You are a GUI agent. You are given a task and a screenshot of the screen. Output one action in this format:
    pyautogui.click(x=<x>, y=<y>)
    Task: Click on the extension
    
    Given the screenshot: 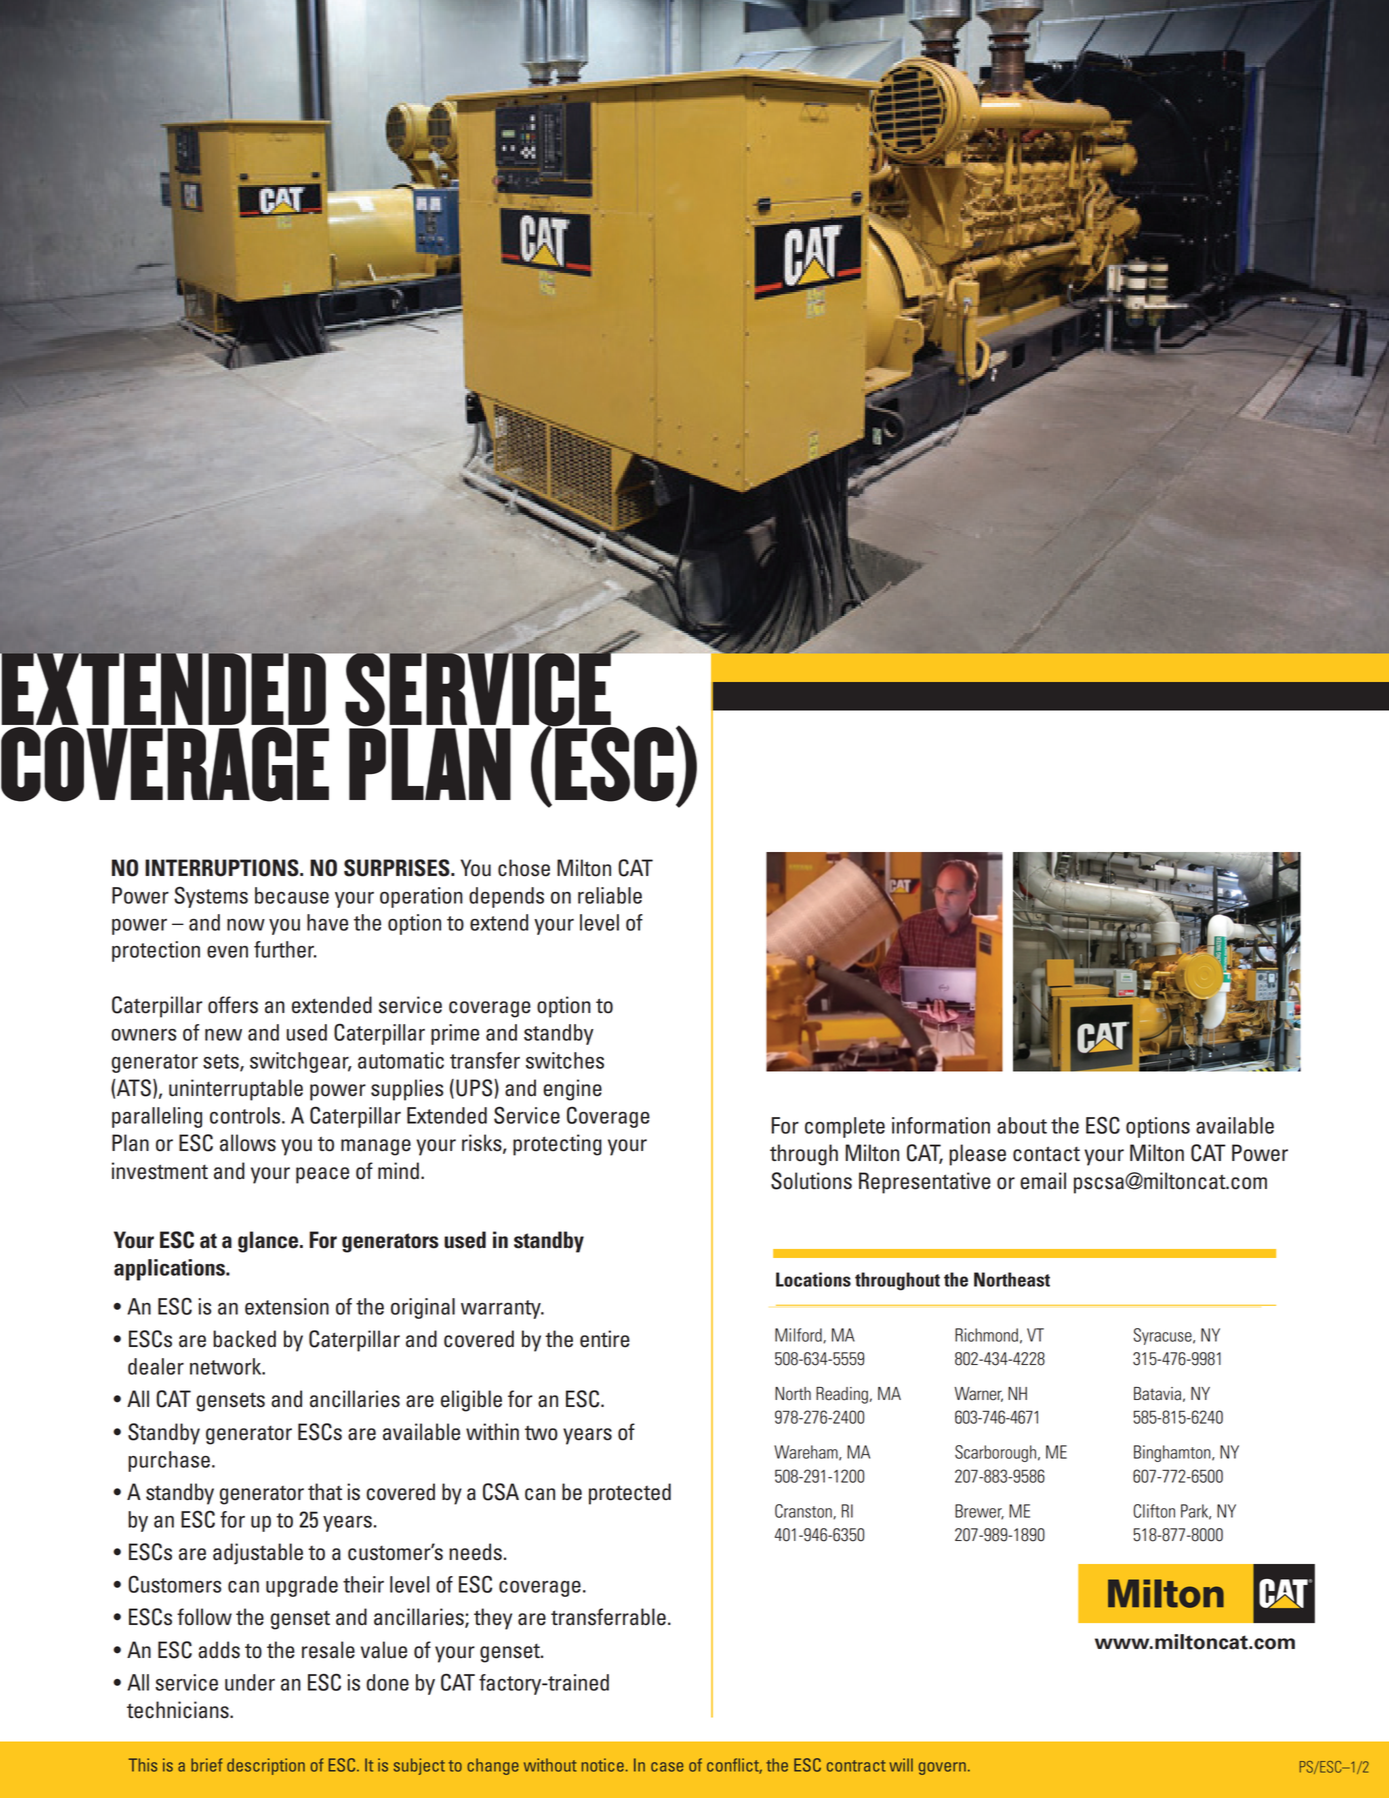 What is the action you would take?
    pyautogui.click(x=287, y=1306)
